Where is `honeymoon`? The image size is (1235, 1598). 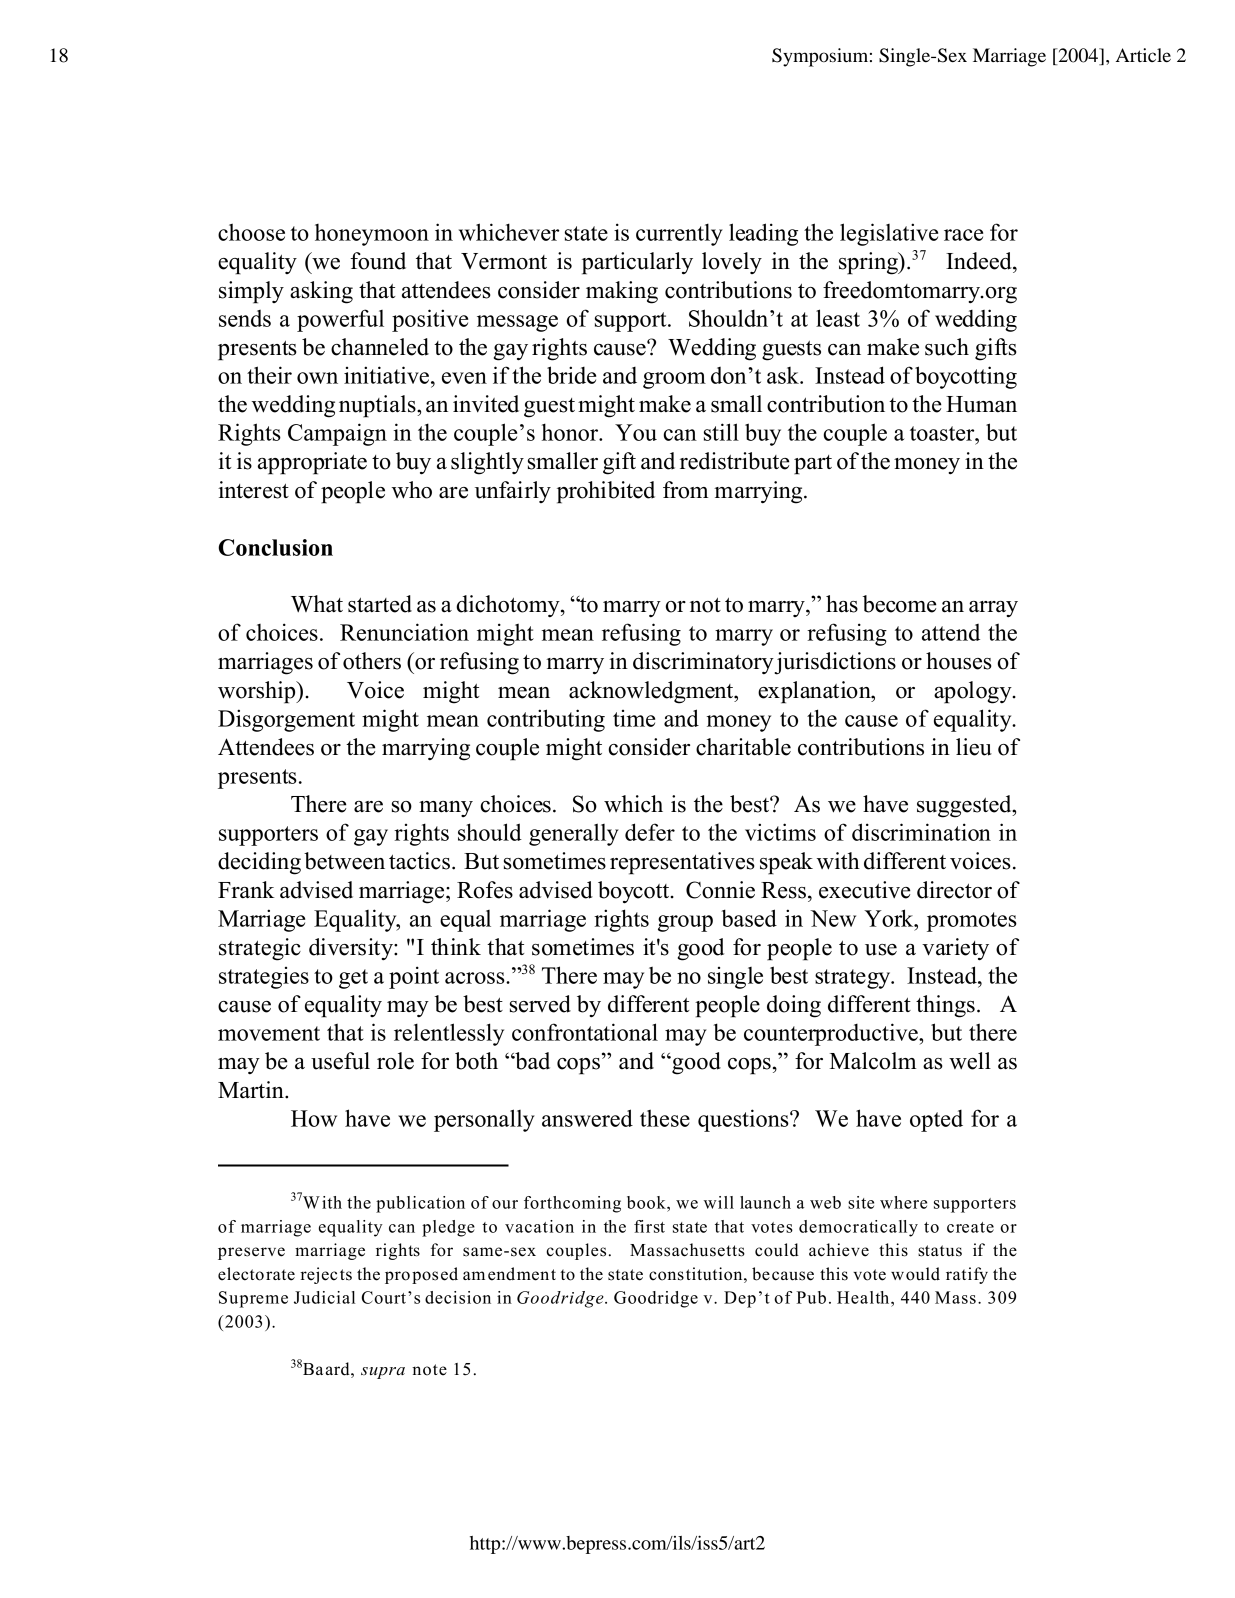
honeymoon is located at coordinates (372, 235).
